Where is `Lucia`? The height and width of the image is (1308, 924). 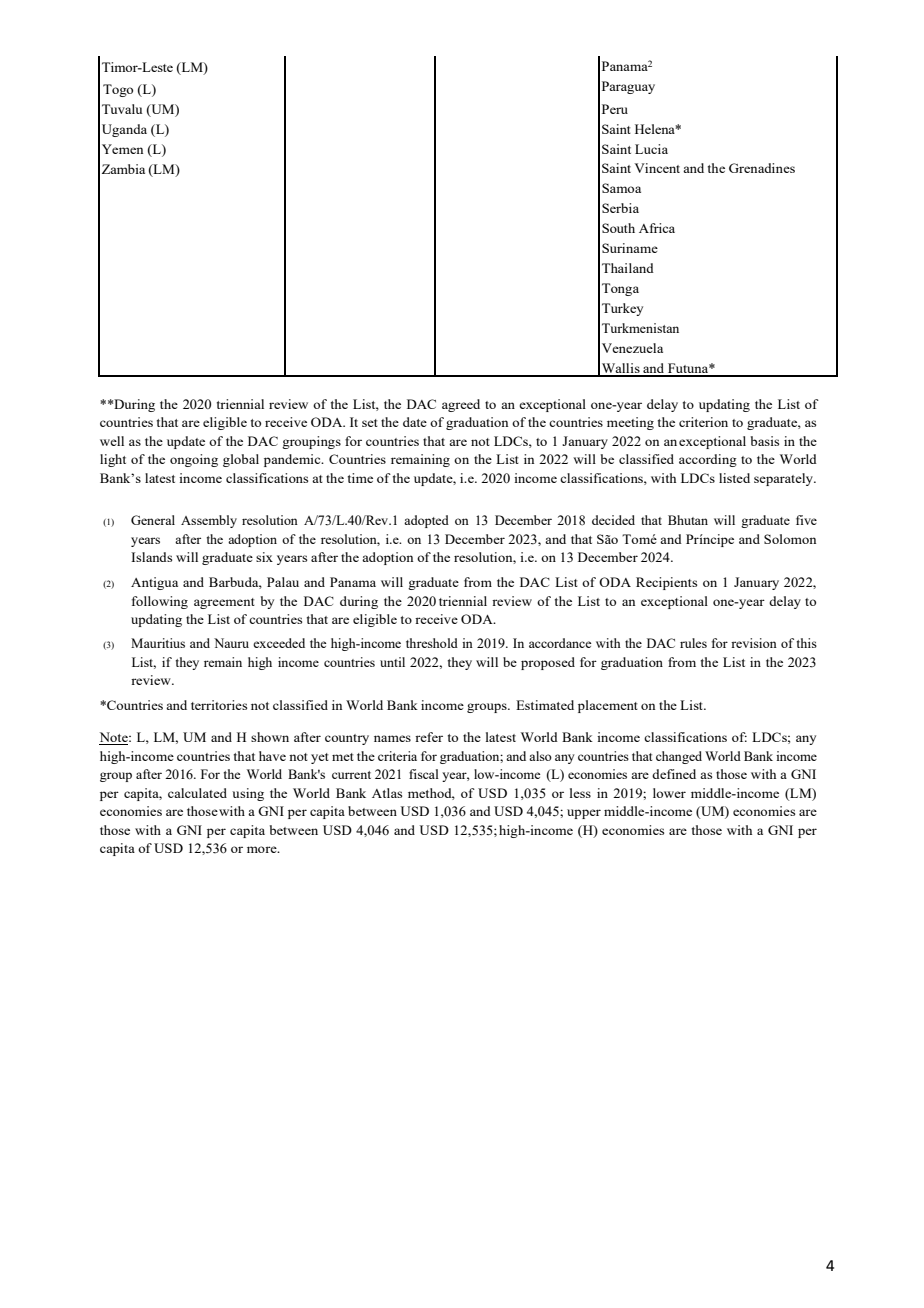 Lucia is located at coordinates (651, 149).
